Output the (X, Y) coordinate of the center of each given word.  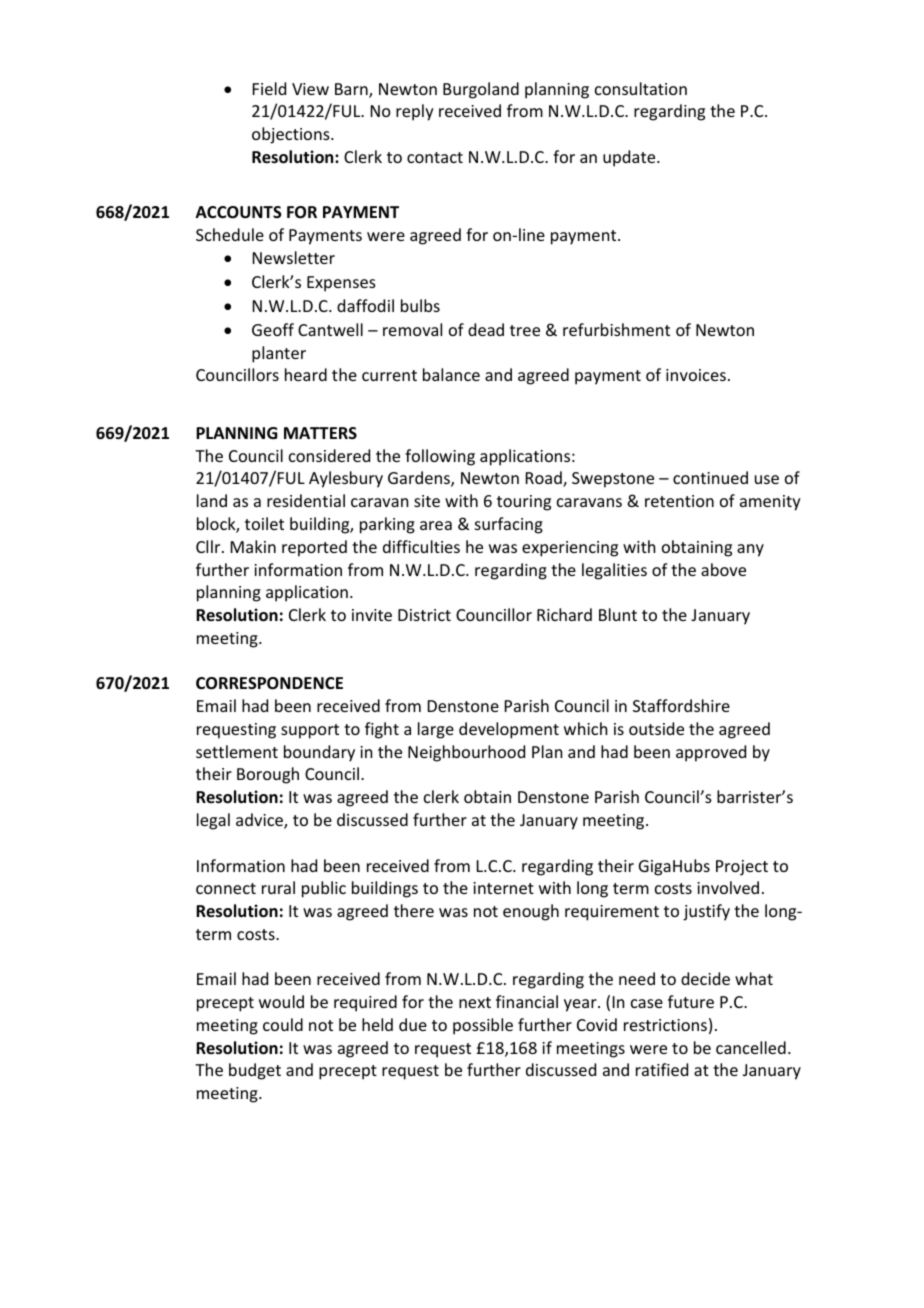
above (723, 569)
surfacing (509, 525)
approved (711, 753)
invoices (696, 375)
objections (292, 135)
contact (435, 157)
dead (486, 329)
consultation (641, 88)
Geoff (273, 329)
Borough (268, 775)
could (283, 1024)
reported (314, 548)
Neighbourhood (466, 753)
